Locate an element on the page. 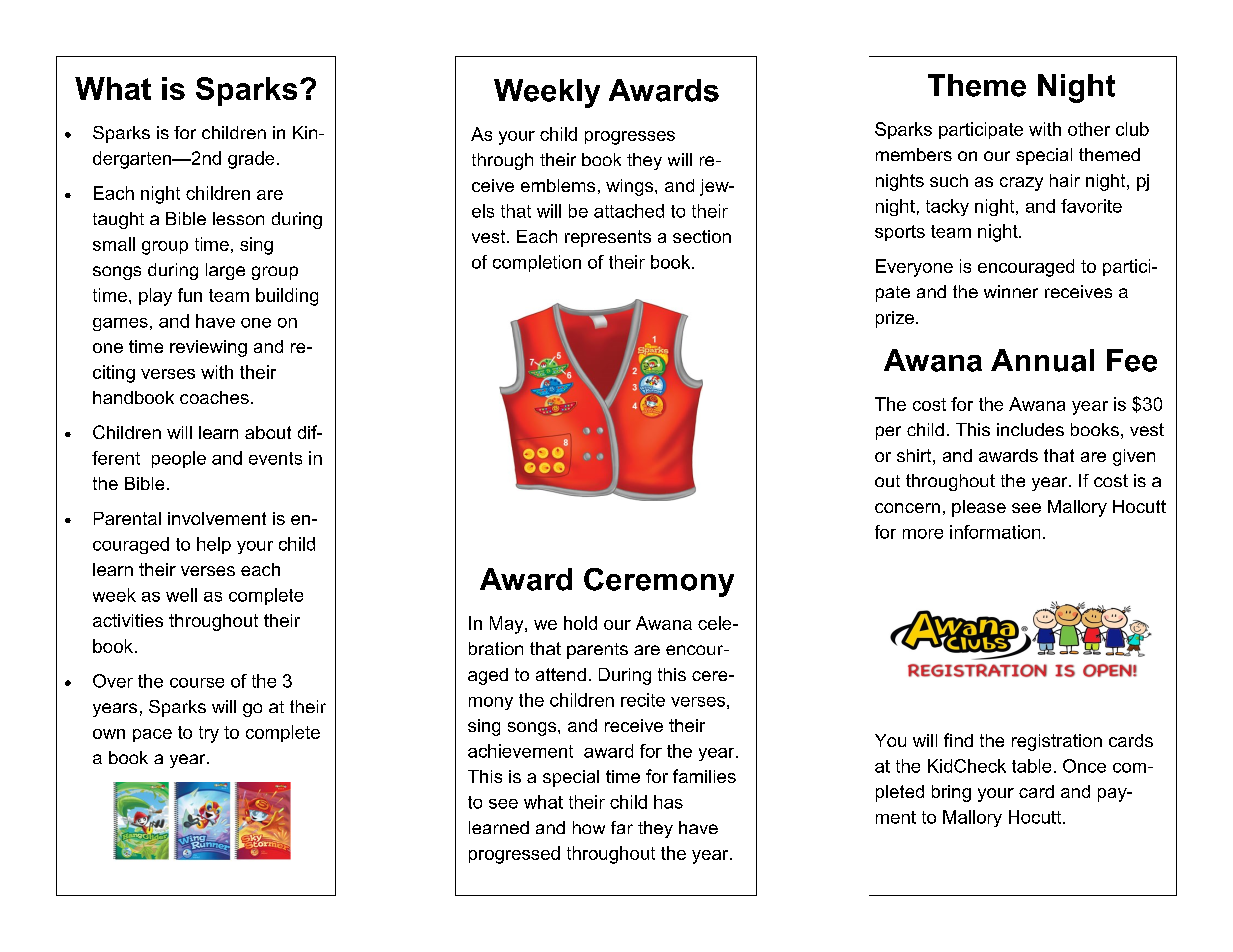 This image has height=952, width=1233. please is located at coordinates (979, 508).
